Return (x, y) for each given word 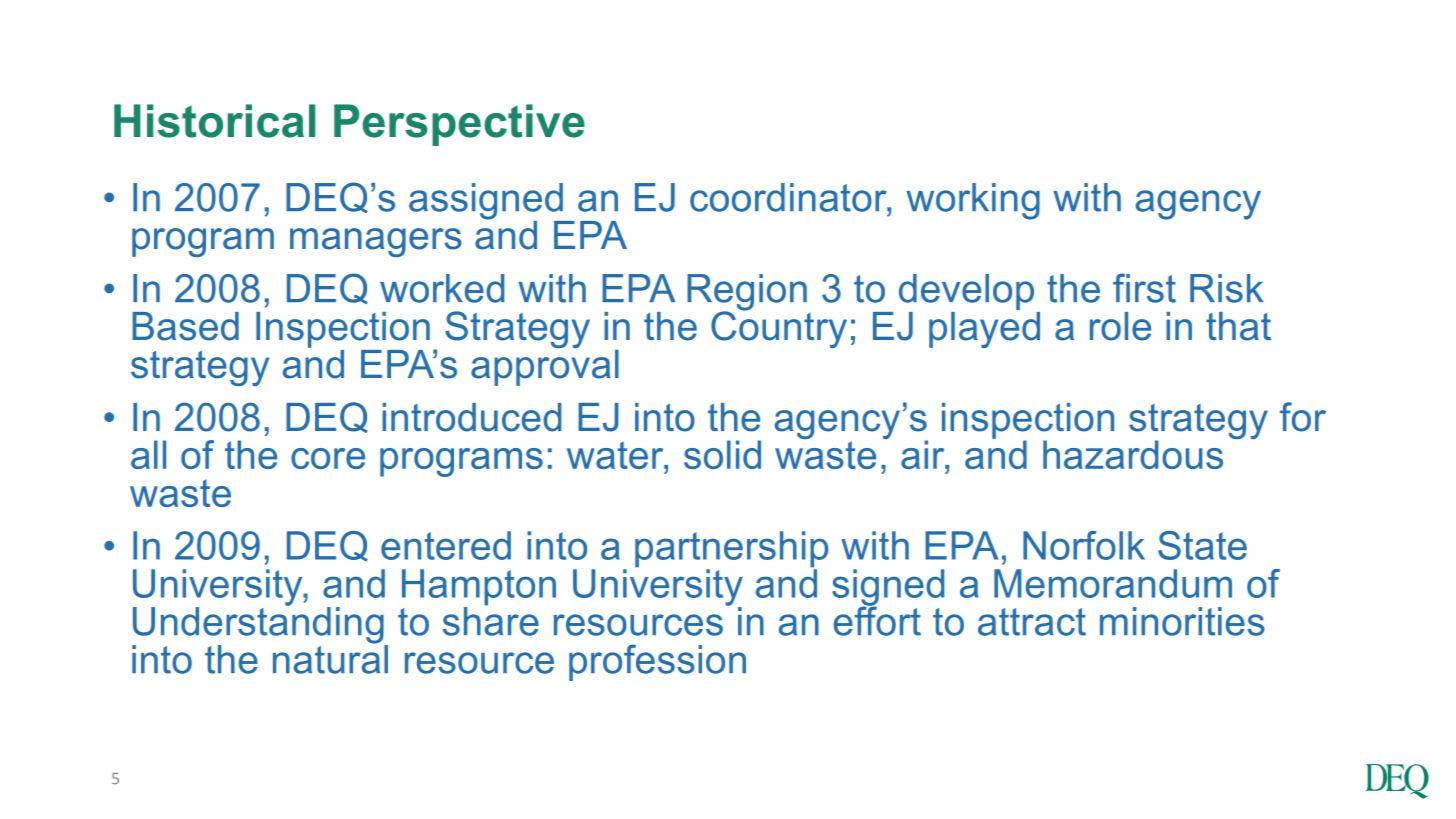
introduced (471, 417)
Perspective (459, 125)
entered (446, 545)
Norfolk (1084, 545)
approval (545, 366)
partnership (732, 550)
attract (1032, 622)
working (973, 201)
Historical (214, 121)
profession (657, 662)
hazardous (1133, 454)
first (1144, 288)
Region (747, 293)
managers (376, 242)
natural (330, 658)
